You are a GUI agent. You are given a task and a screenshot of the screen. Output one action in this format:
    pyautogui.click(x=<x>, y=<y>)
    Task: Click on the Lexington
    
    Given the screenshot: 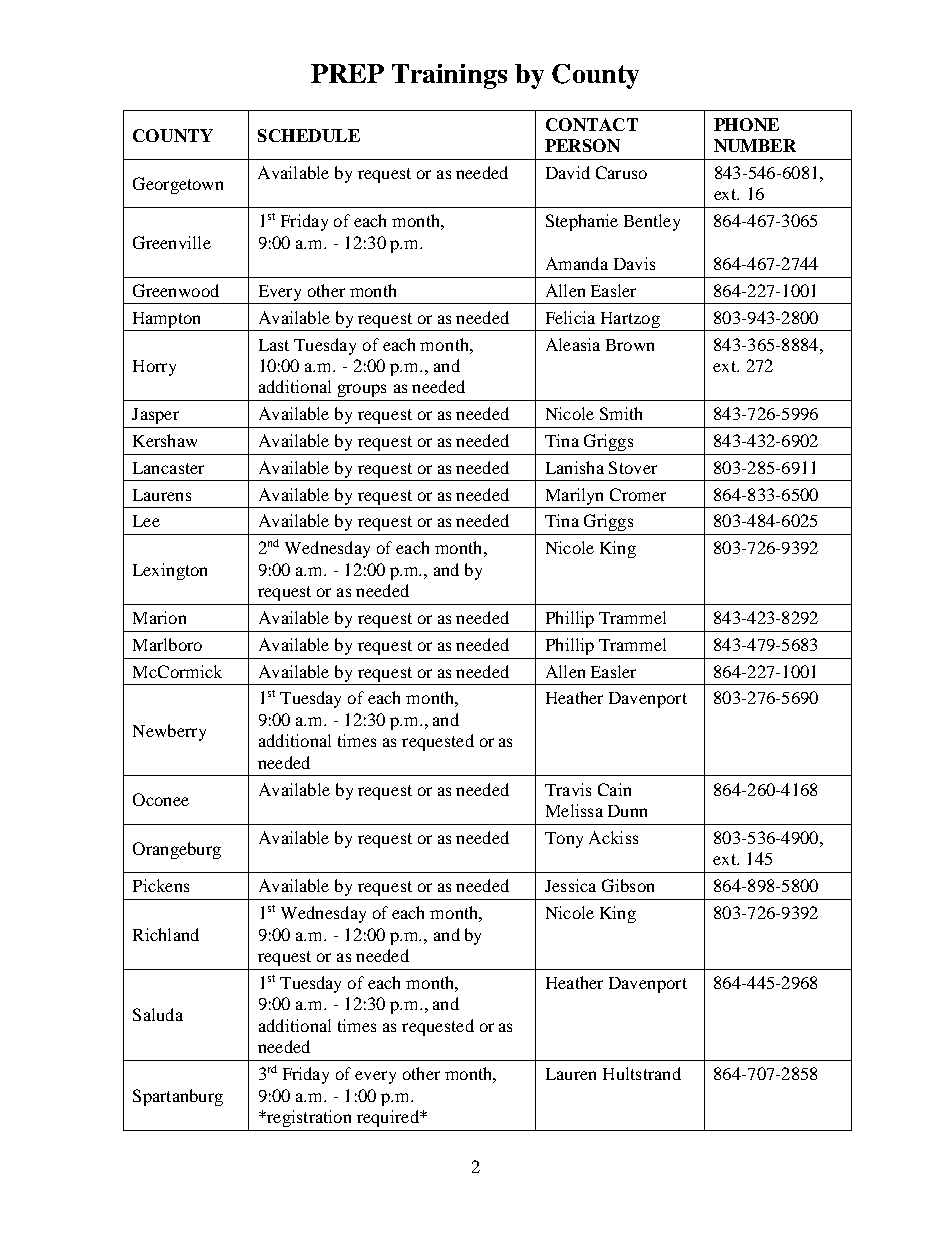 What is the action you would take?
    pyautogui.click(x=170, y=571)
